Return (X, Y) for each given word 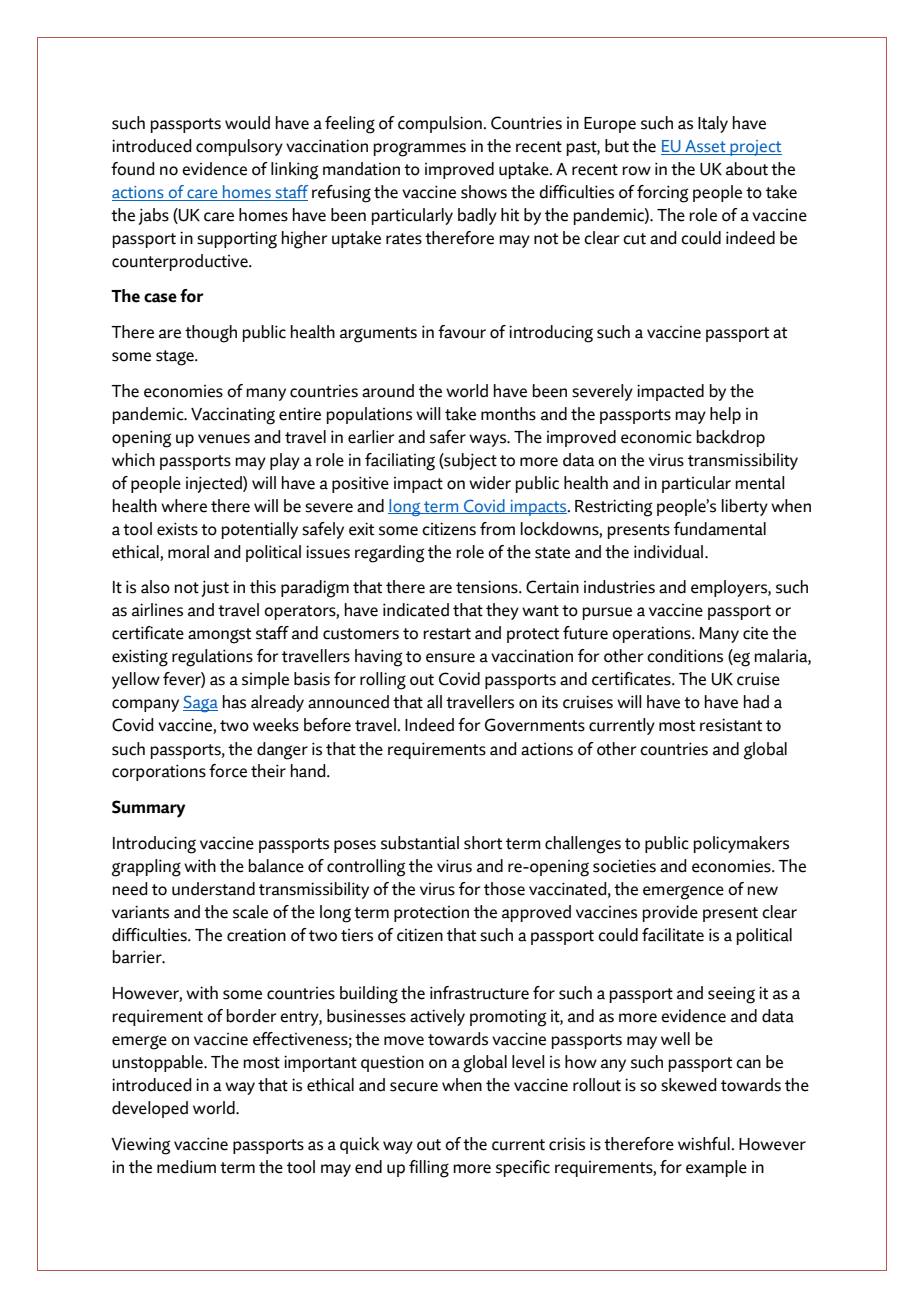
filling (429, 1169)
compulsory (239, 147)
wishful (704, 1144)
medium (186, 1167)
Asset (705, 147)
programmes (420, 149)
